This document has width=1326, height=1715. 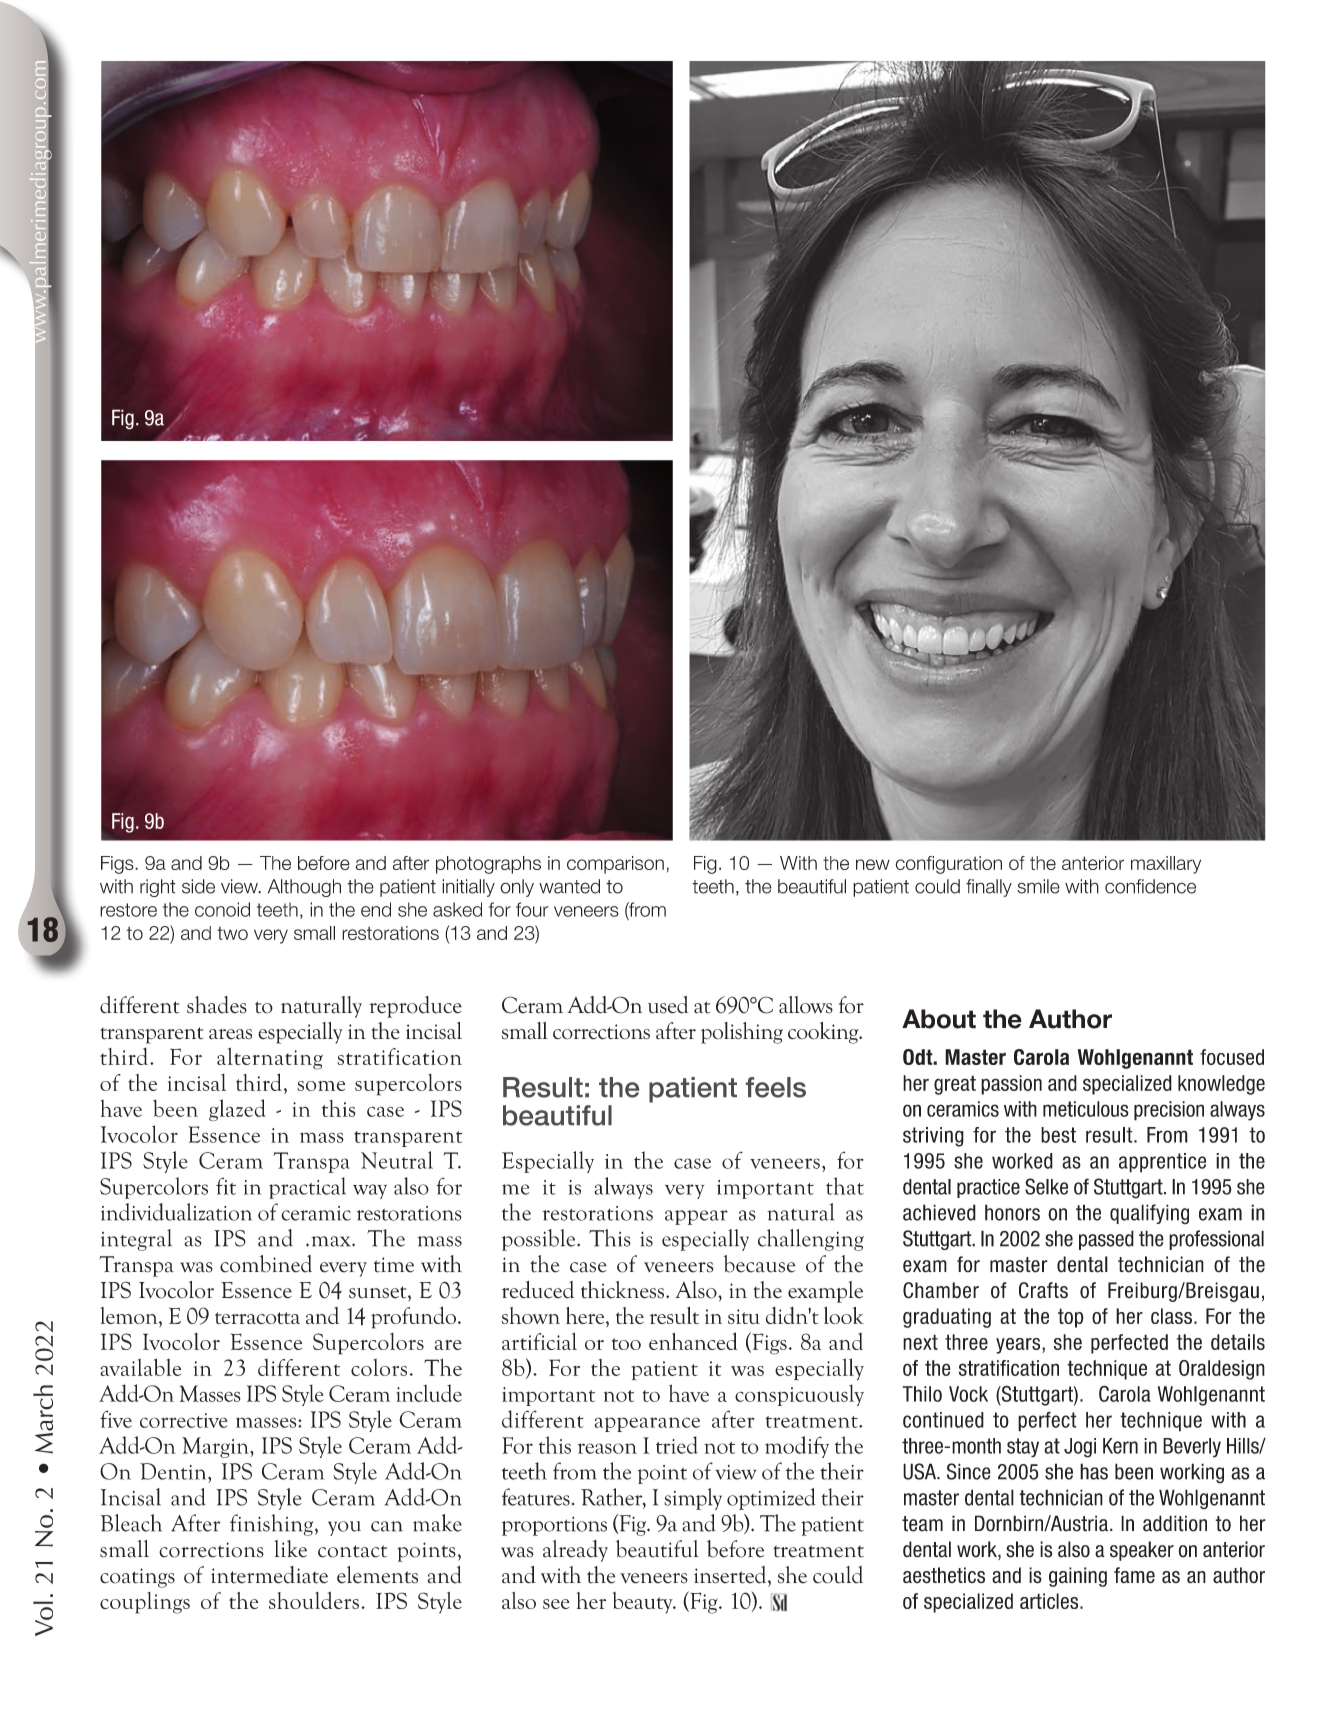 I want to click on Kern, so click(x=1120, y=1446).
